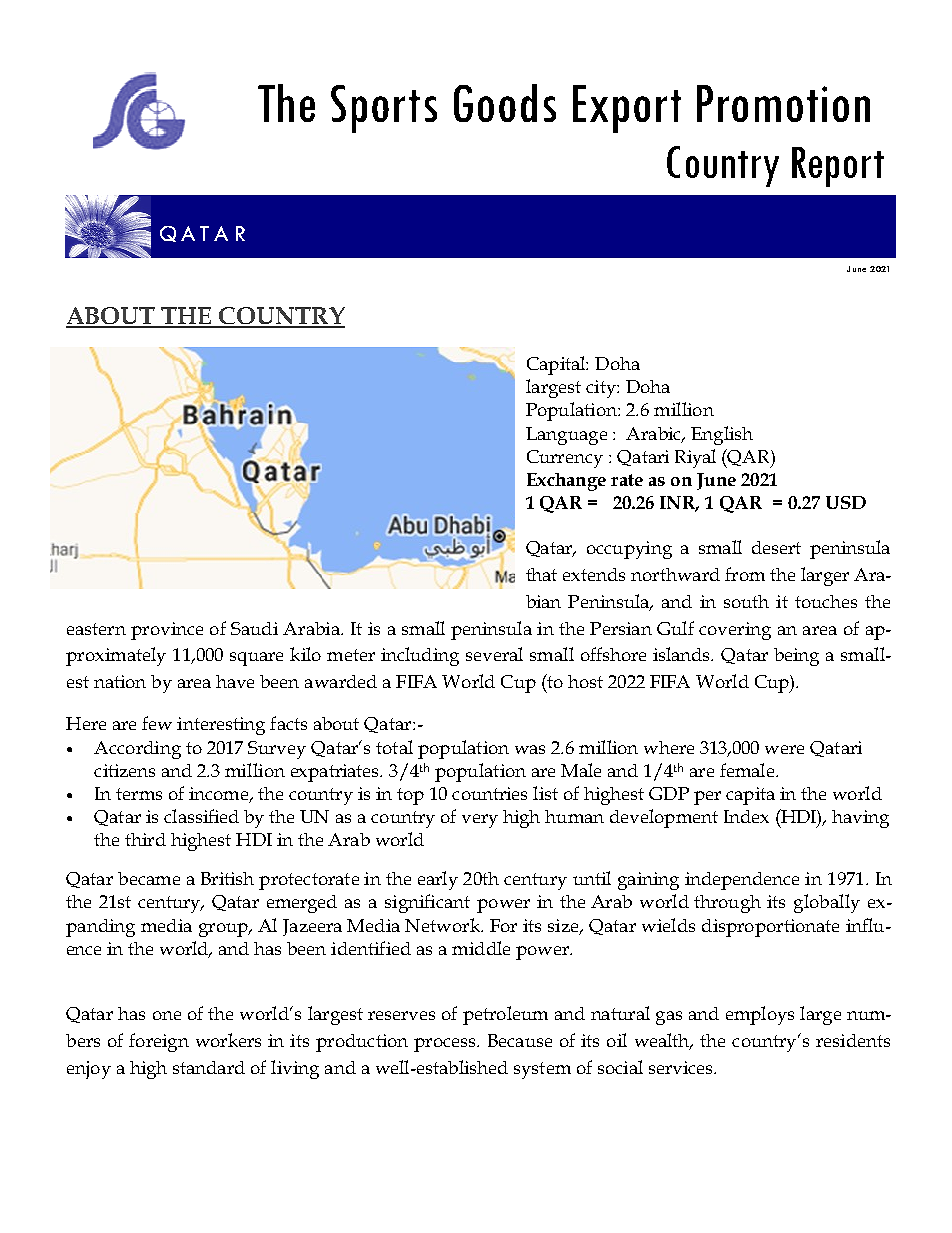 The height and width of the document is (1233, 952). What do you see at coordinates (384, 109) in the document?
I see `Sports` at bounding box center [384, 109].
